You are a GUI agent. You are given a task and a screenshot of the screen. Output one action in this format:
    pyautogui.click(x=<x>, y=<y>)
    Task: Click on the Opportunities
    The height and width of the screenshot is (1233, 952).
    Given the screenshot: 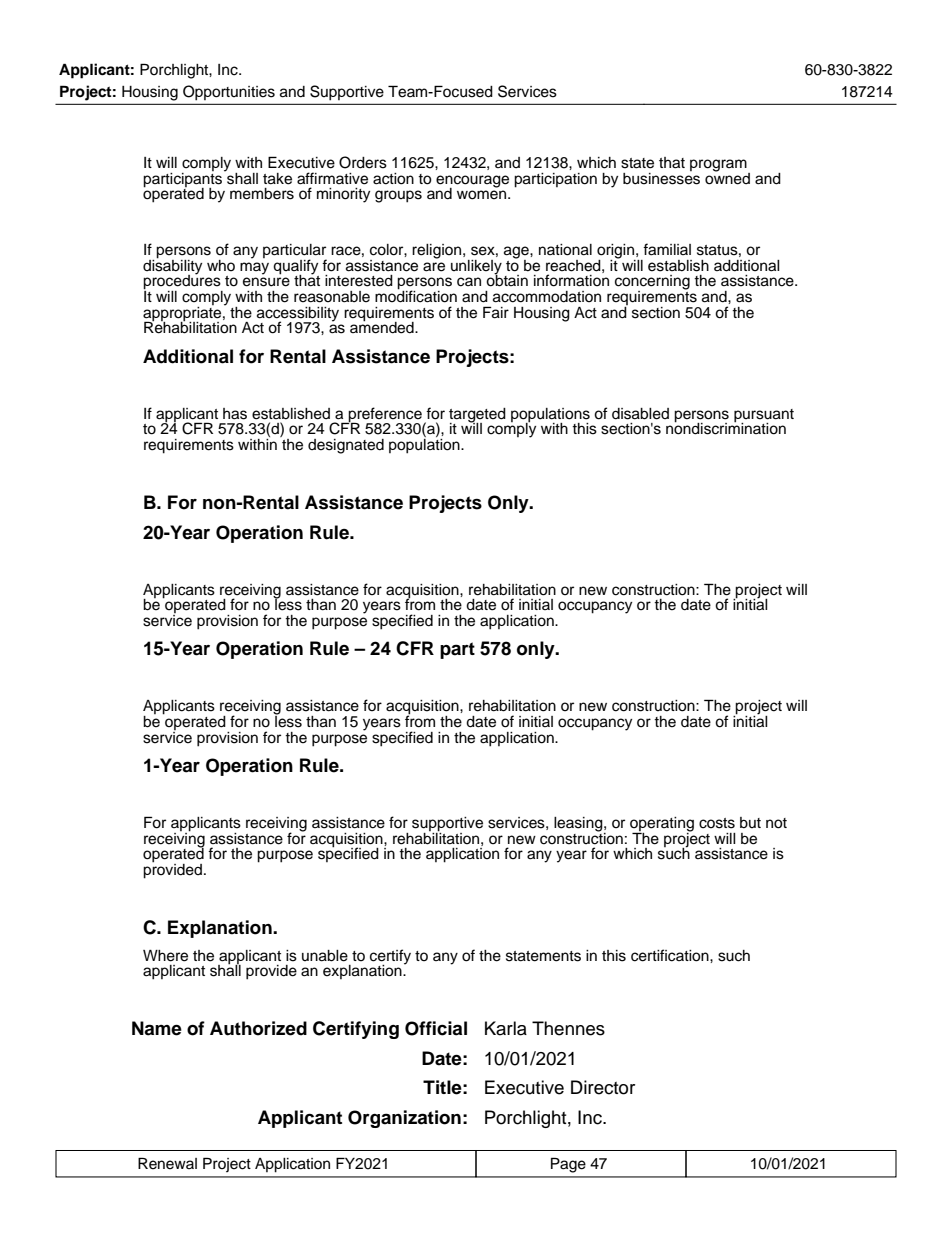 What is the action you would take?
    pyautogui.click(x=229, y=93)
